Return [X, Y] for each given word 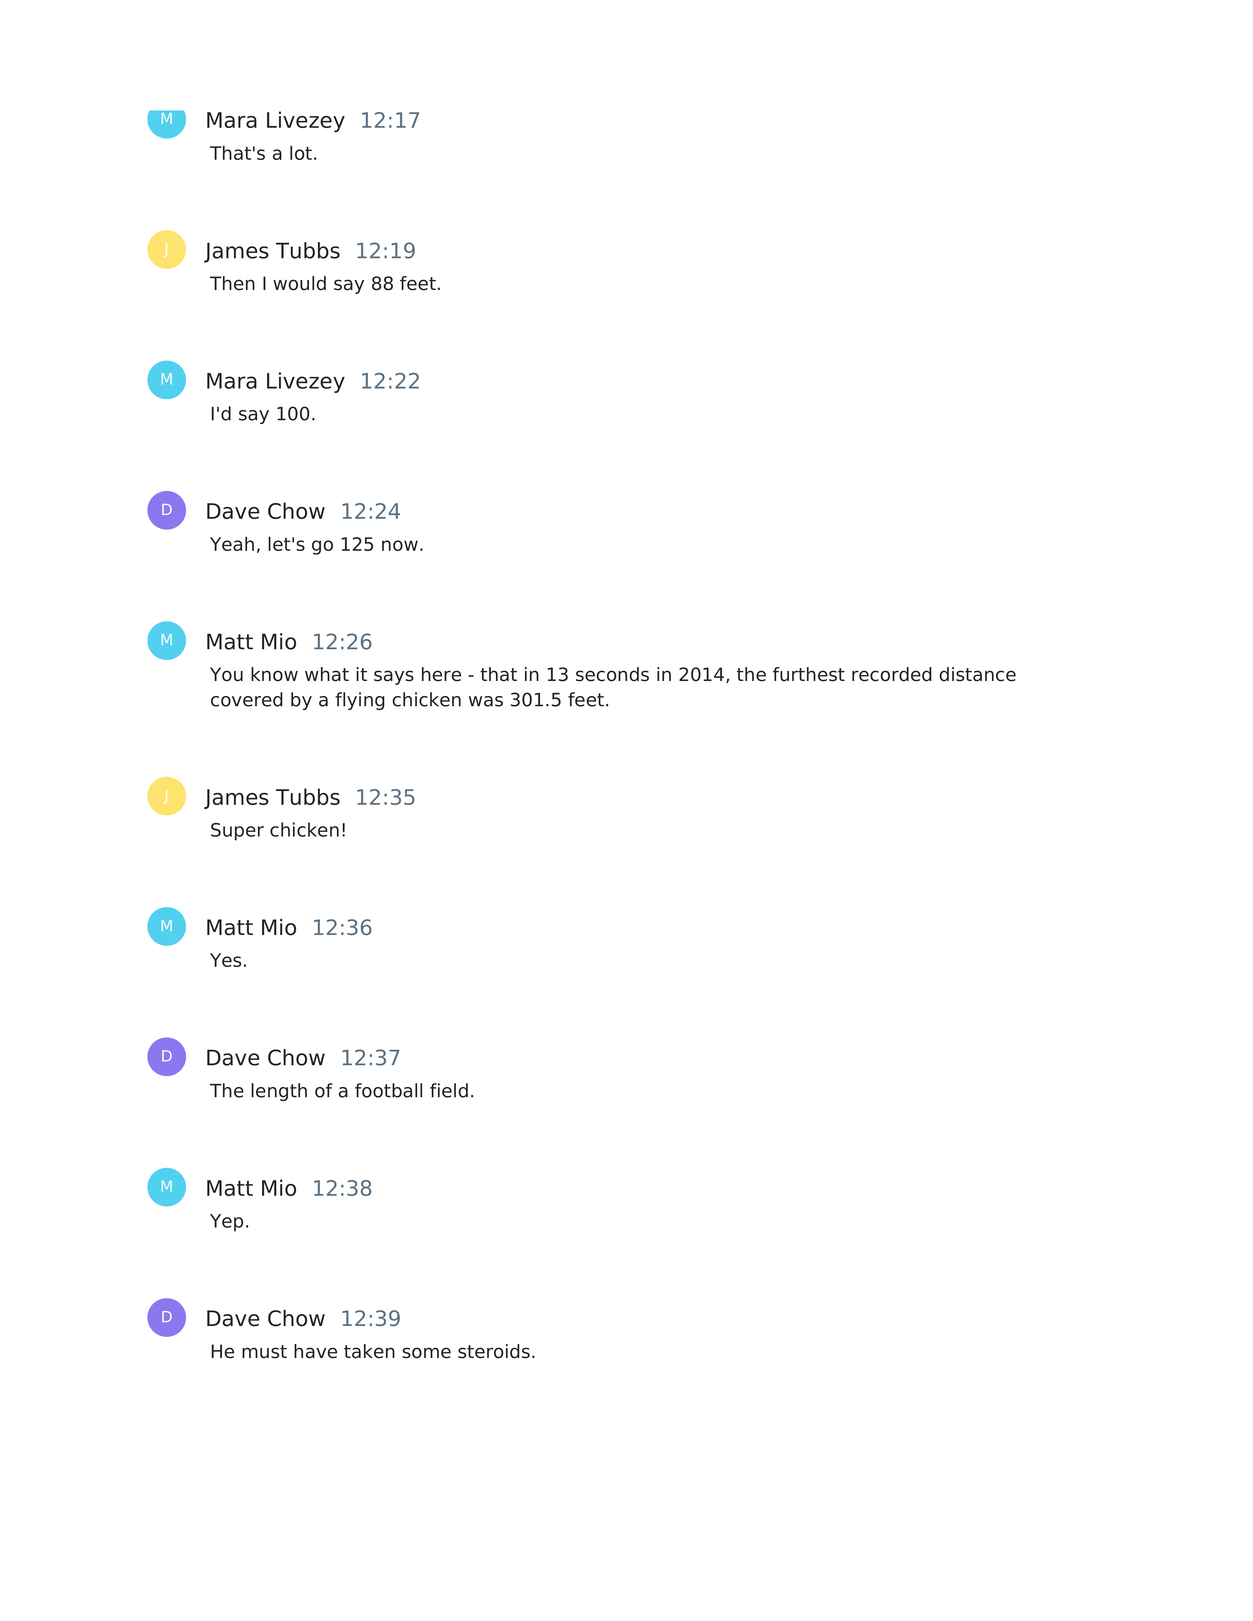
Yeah [232, 544]
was [486, 701]
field [449, 1090]
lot [301, 152]
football [388, 1090]
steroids [494, 1351]
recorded [892, 674]
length [279, 1092]
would [299, 283]
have [315, 1351]
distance [977, 674]
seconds [612, 674]
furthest [809, 674]
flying [360, 701]
